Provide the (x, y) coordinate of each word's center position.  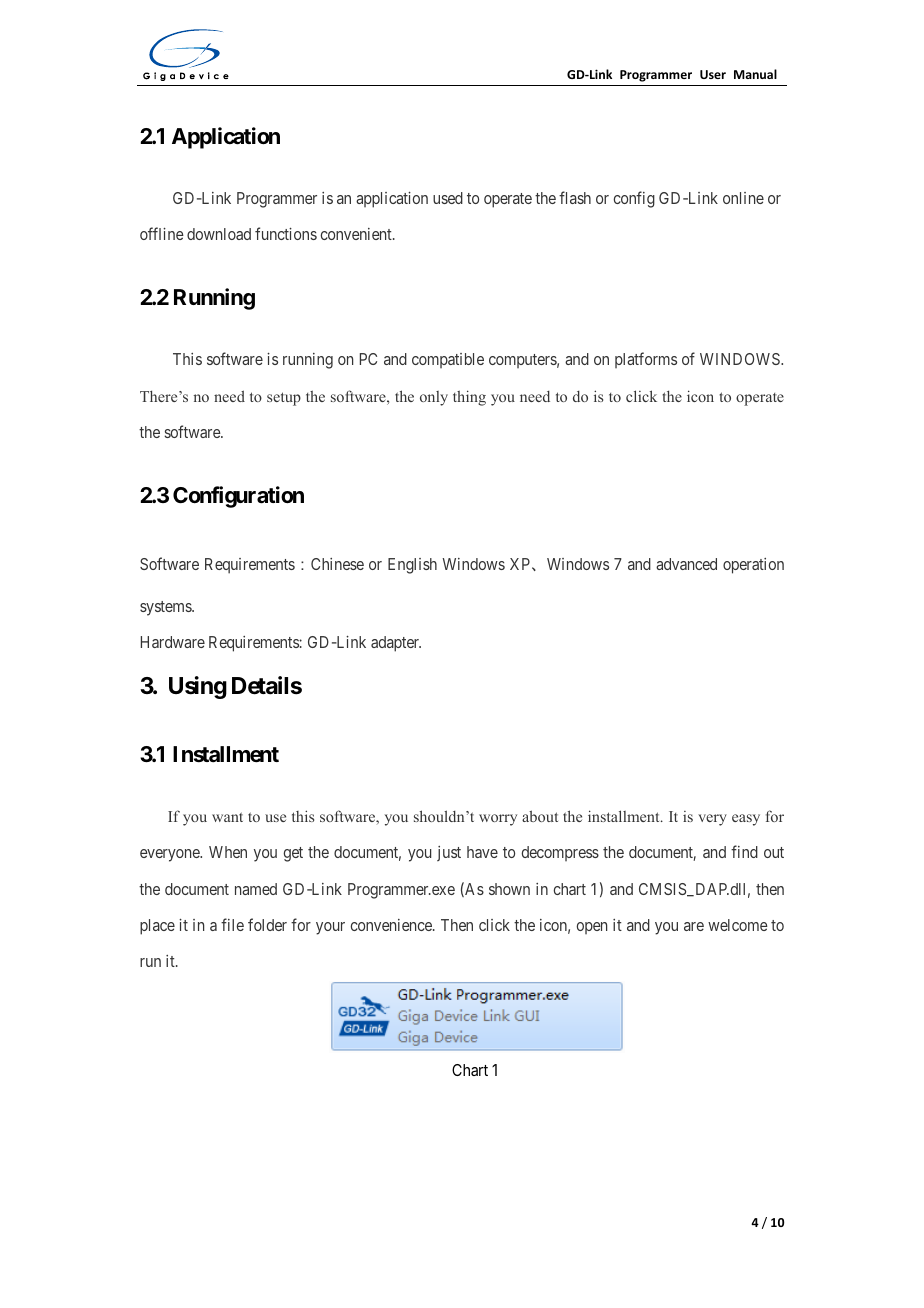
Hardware (173, 642)
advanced (686, 564)
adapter (396, 644)
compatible (448, 360)
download (219, 234)
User (713, 74)
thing (469, 398)
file (232, 924)
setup (284, 399)
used (448, 198)
